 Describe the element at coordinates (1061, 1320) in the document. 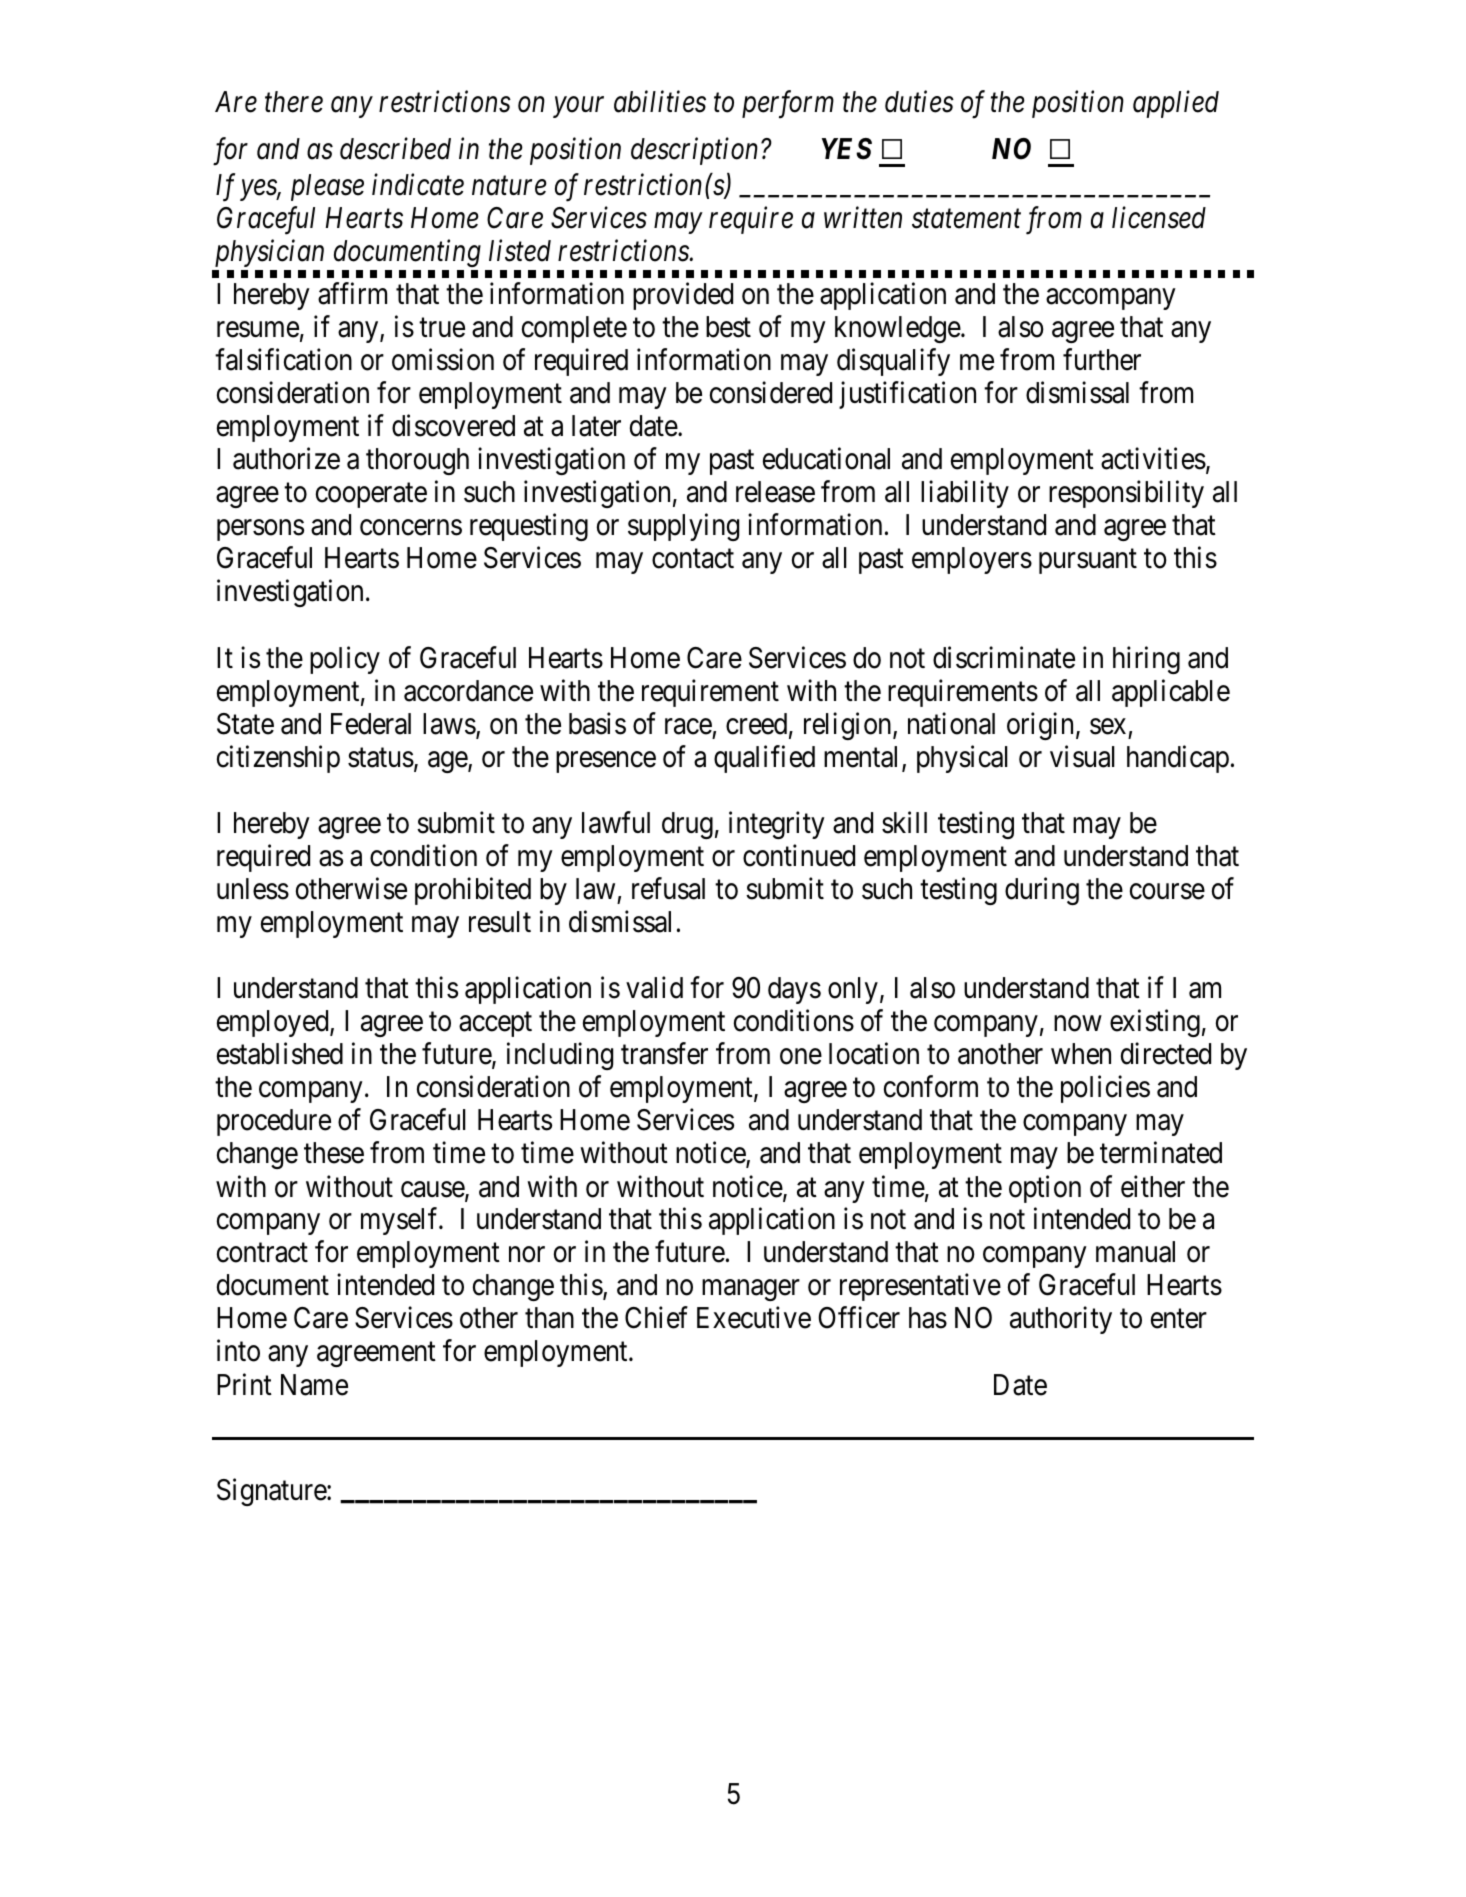

I see `authority` at that location.
